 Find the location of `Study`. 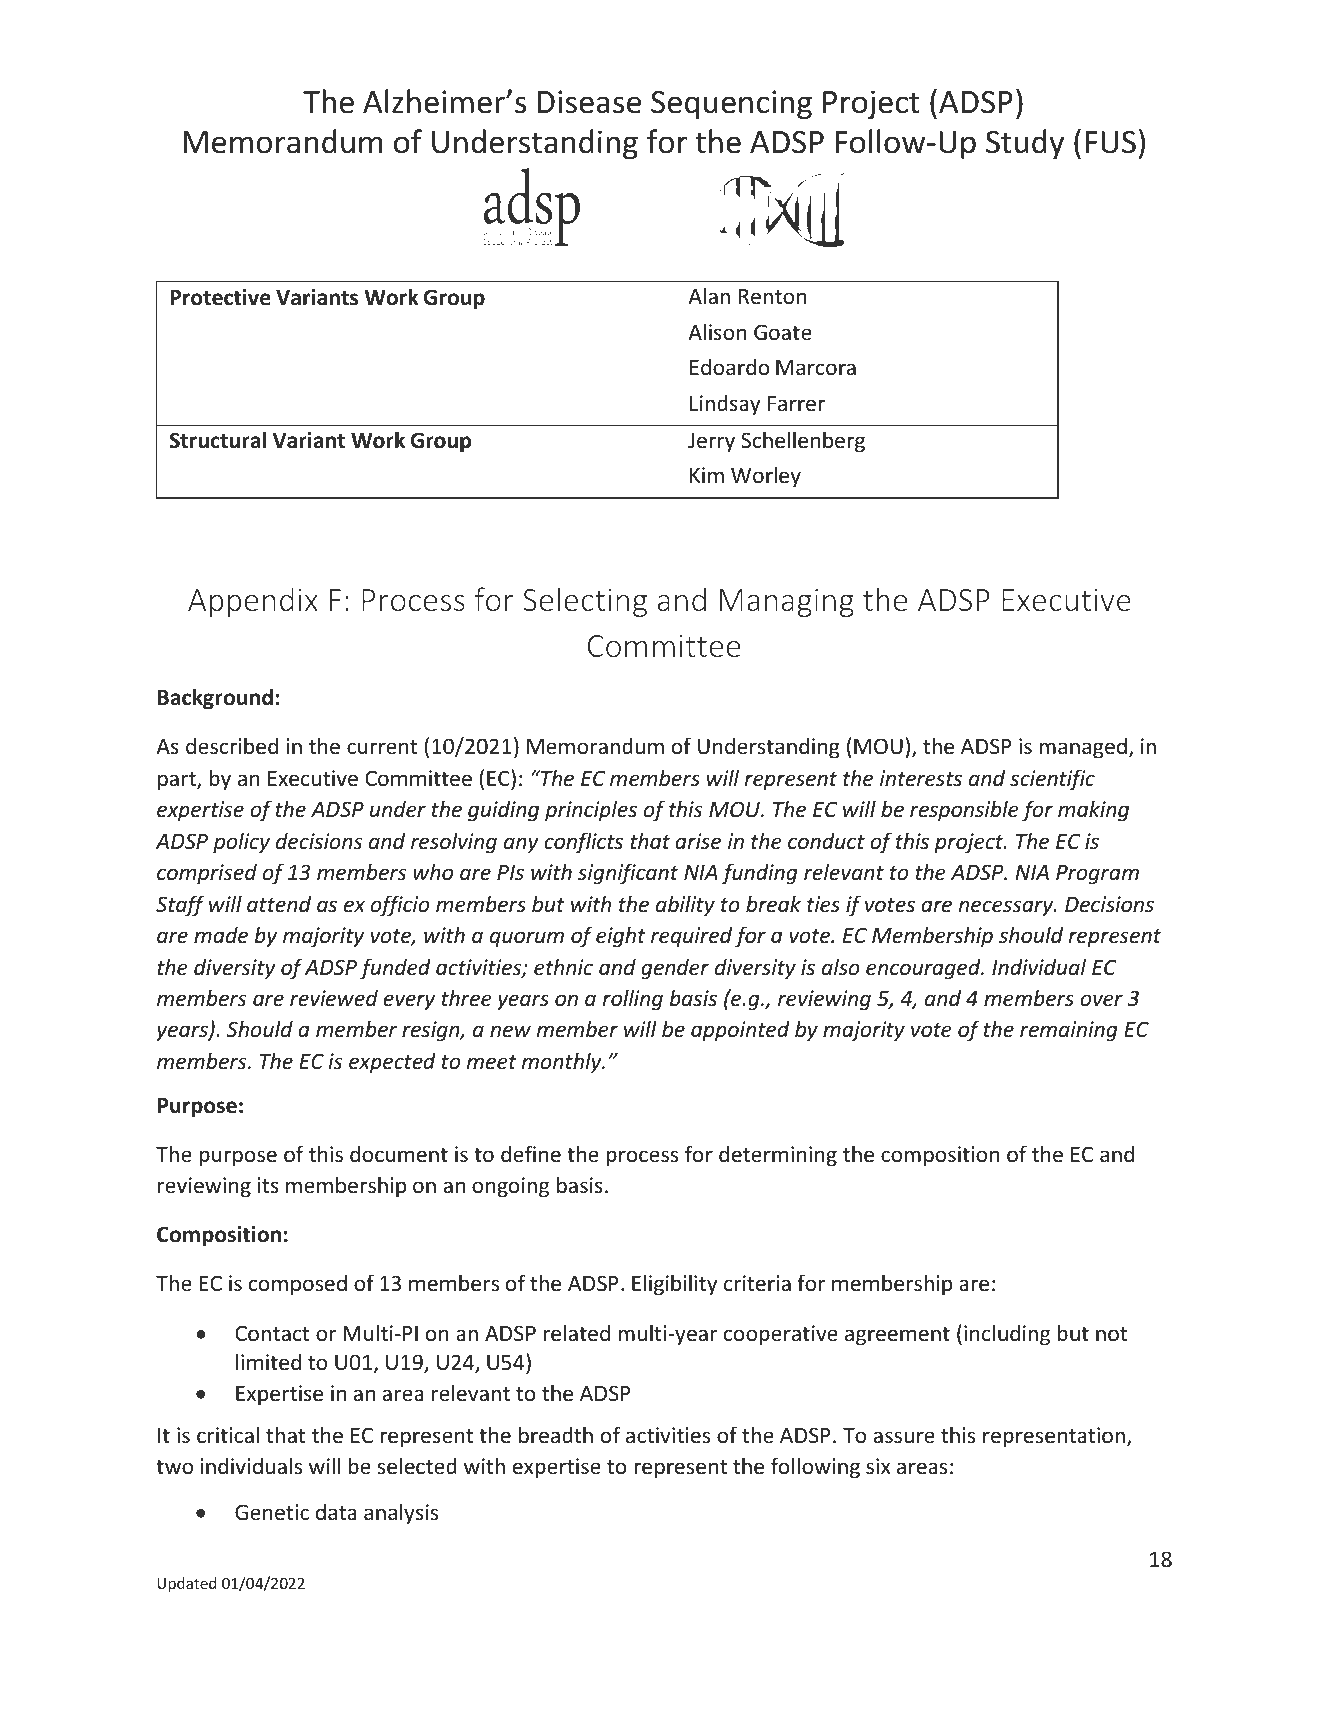

Study is located at coordinates (1025, 144).
